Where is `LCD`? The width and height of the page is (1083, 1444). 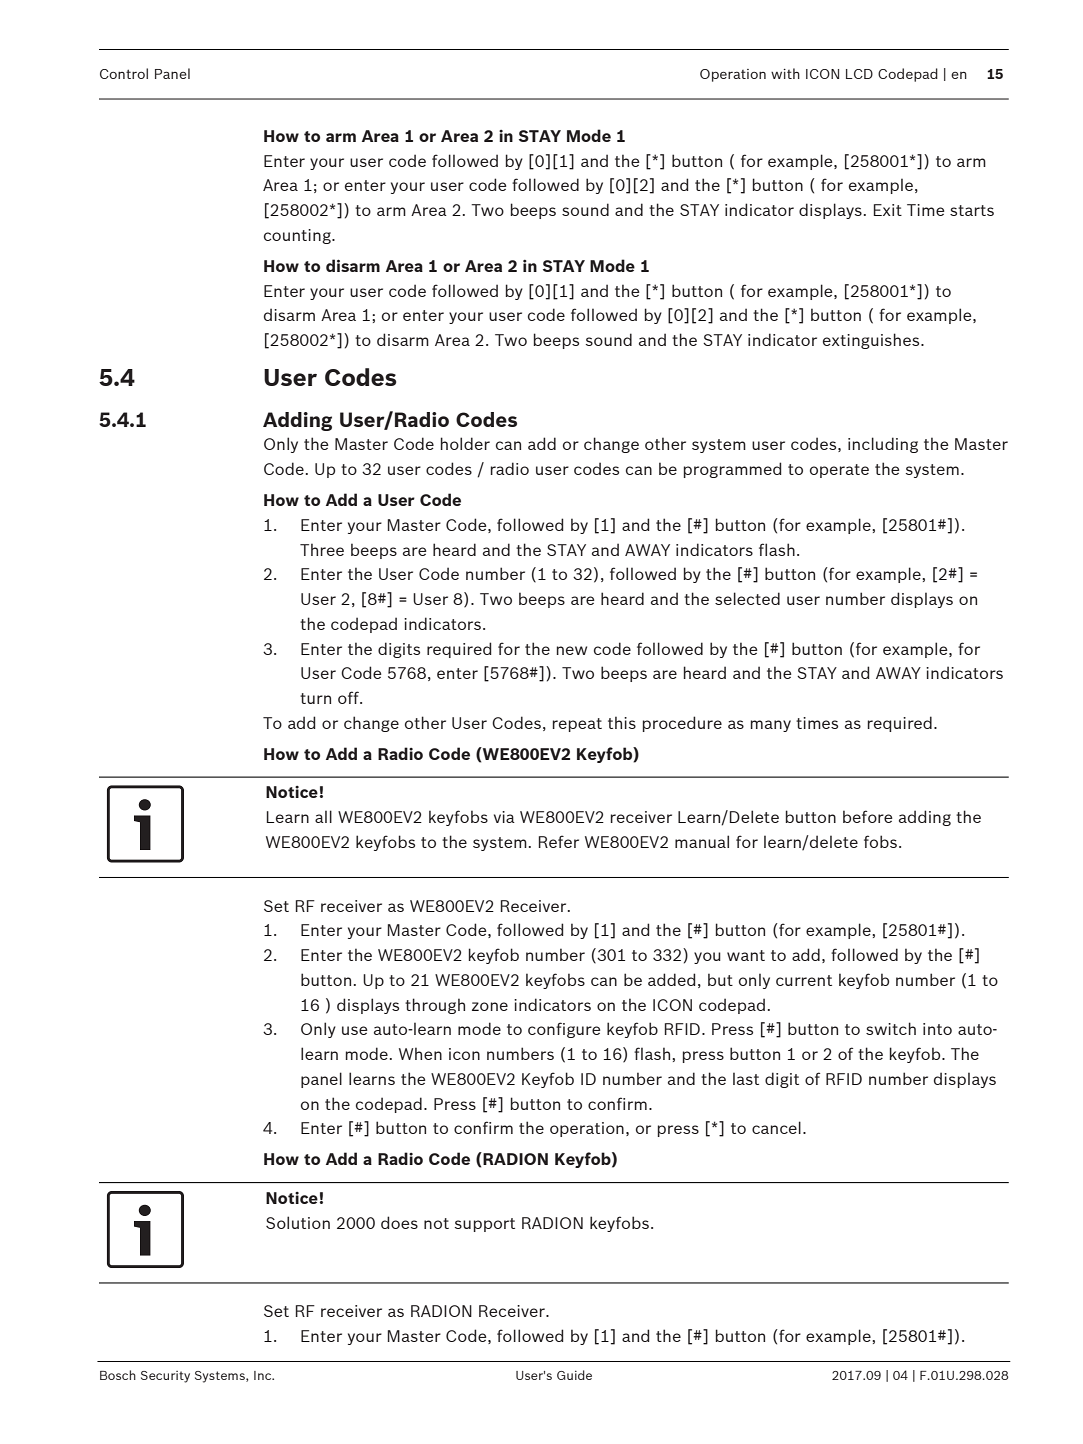
LCD is located at coordinates (859, 74).
